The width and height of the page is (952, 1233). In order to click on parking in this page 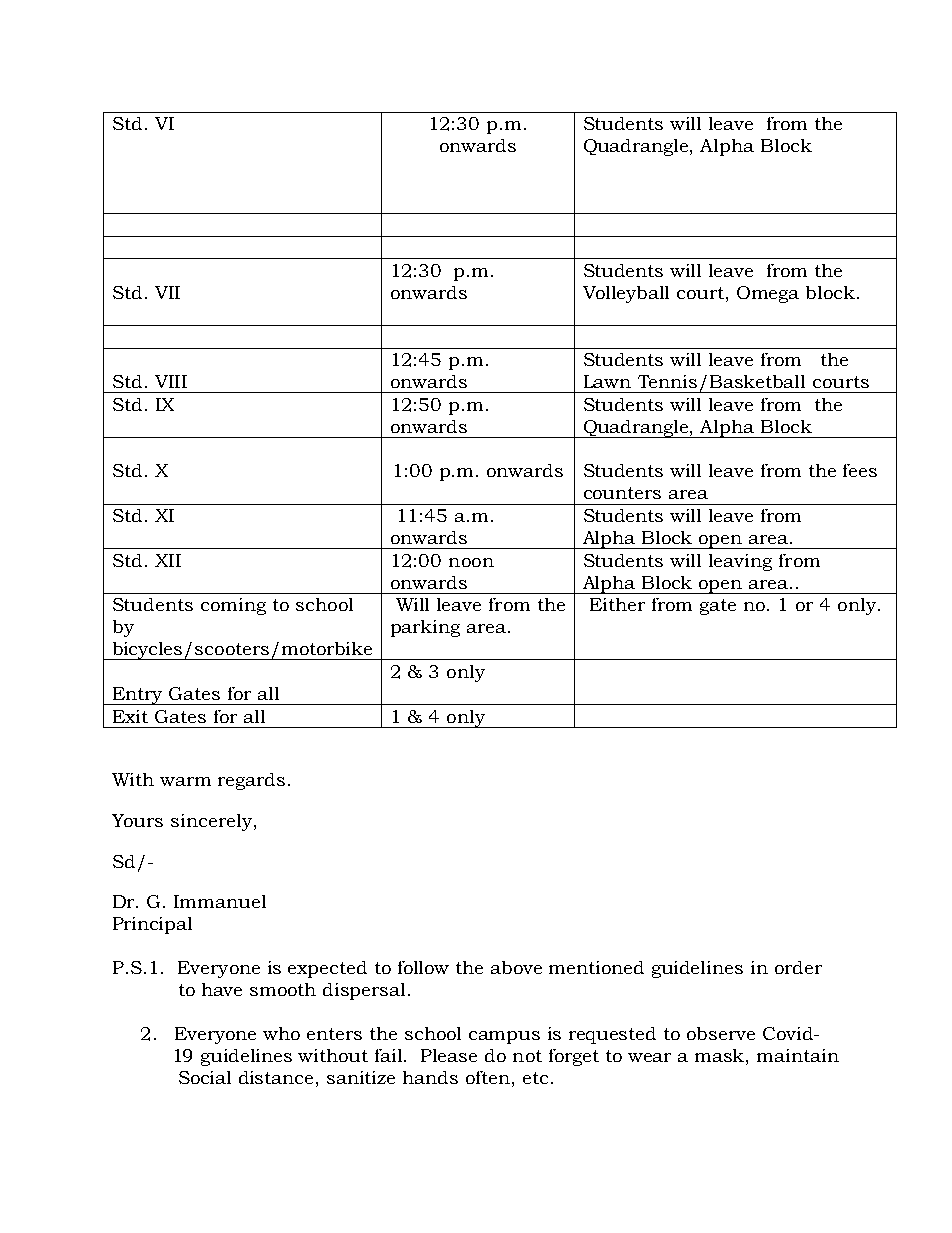, I will do `click(425, 628)`.
